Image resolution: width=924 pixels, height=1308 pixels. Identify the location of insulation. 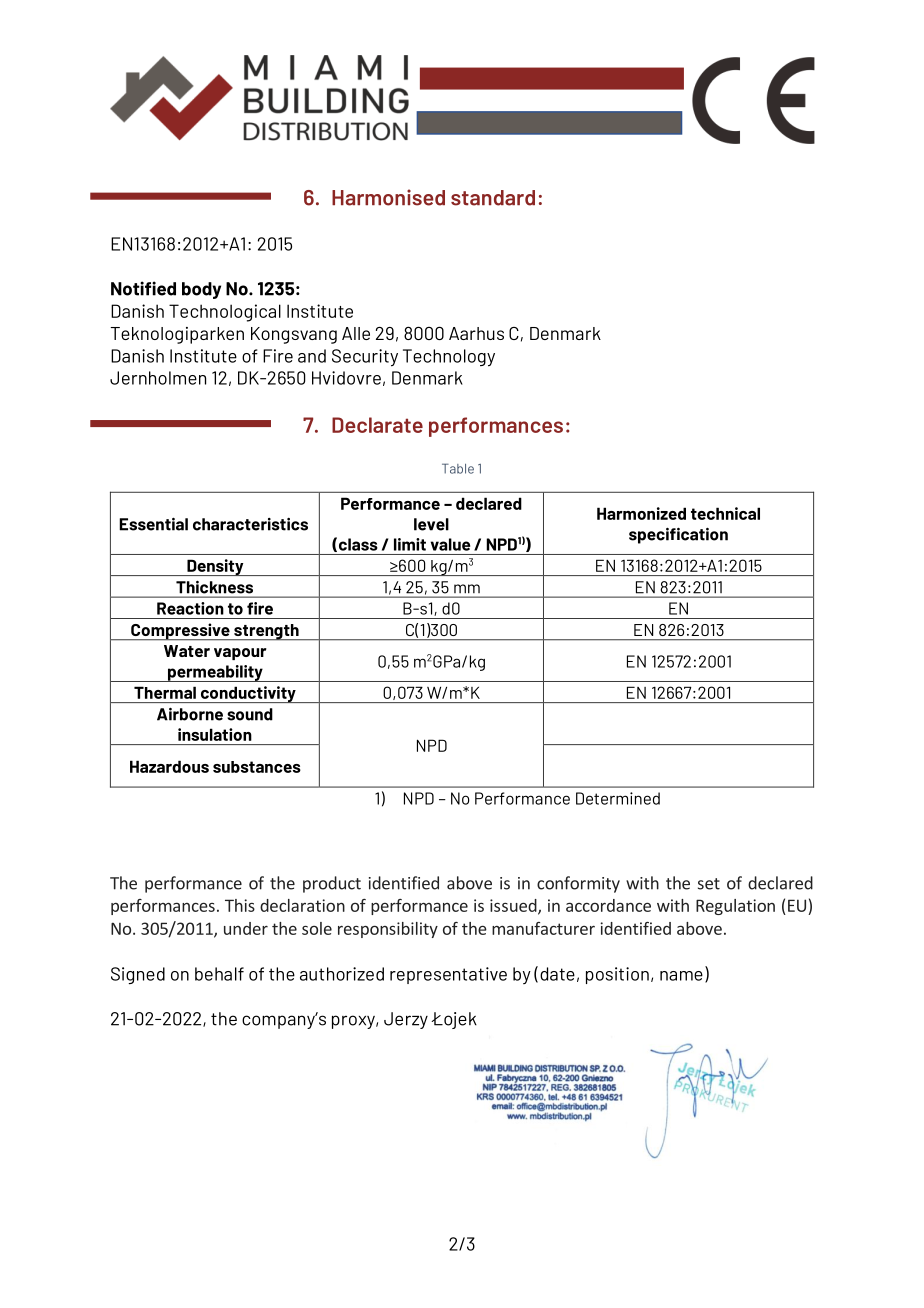
(215, 734).
